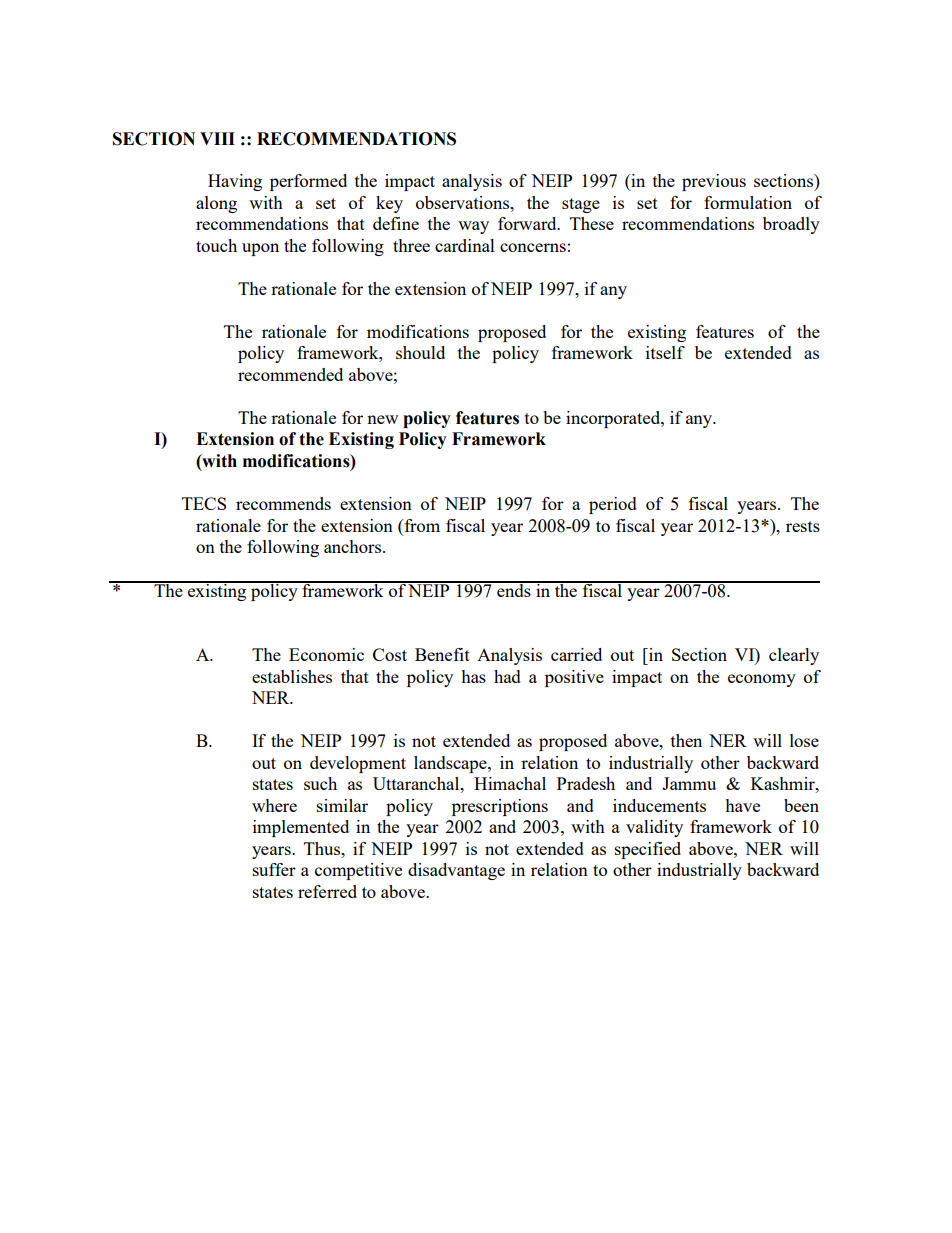 This document has height=1233, width=952. I want to click on TECS, so click(204, 503).
